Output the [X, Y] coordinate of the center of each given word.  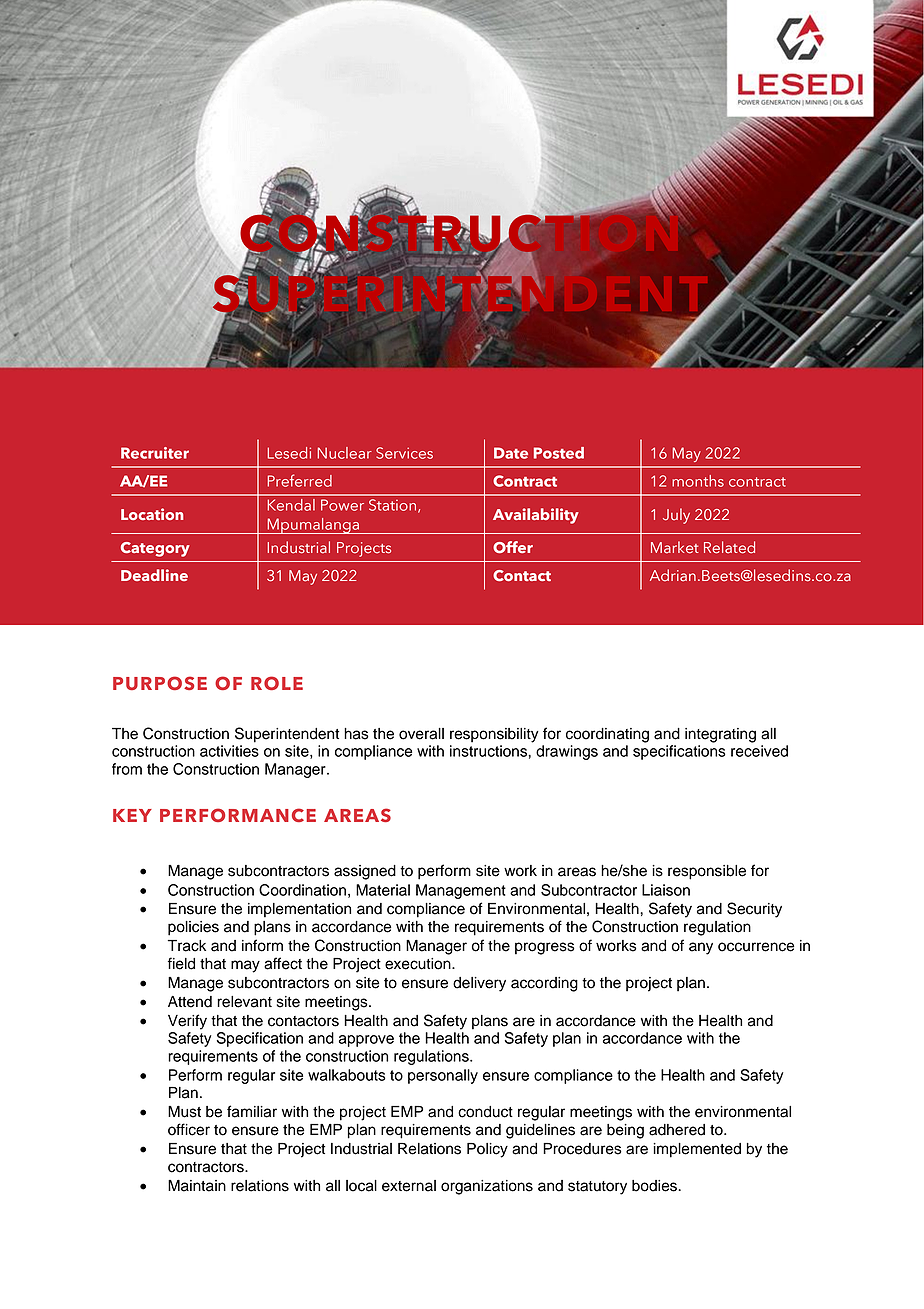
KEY [132, 815]
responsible [707, 872]
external [409, 1186]
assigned [365, 872]
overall [421, 734]
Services [404, 453]
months [698, 481]
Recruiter [155, 453]
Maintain [197, 1186]
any [701, 948]
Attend [190, 1002]
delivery [479, 984]
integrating [720, 735]
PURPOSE [160, 683]
